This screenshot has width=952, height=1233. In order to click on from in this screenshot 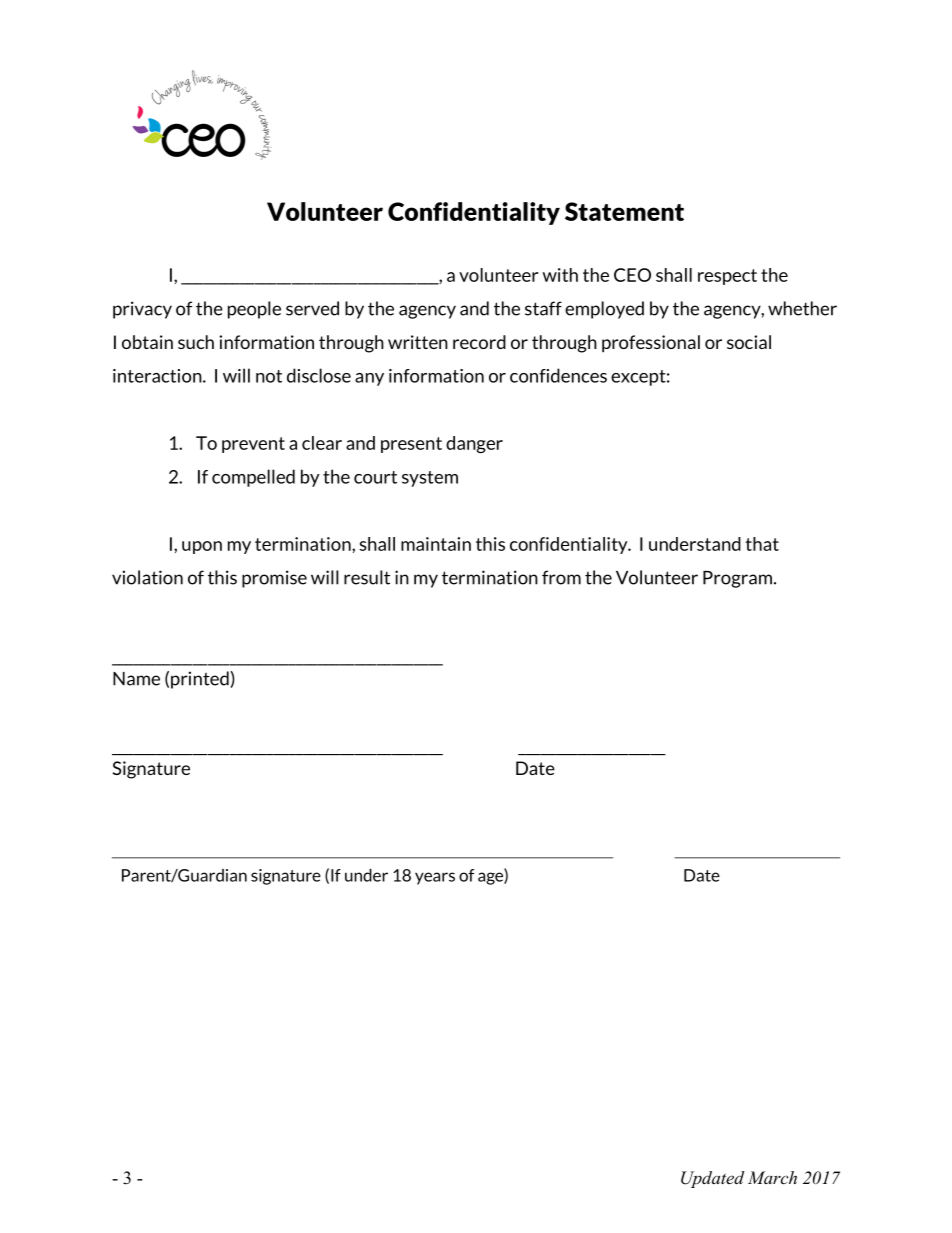, I will do `click(561, 577)`.
